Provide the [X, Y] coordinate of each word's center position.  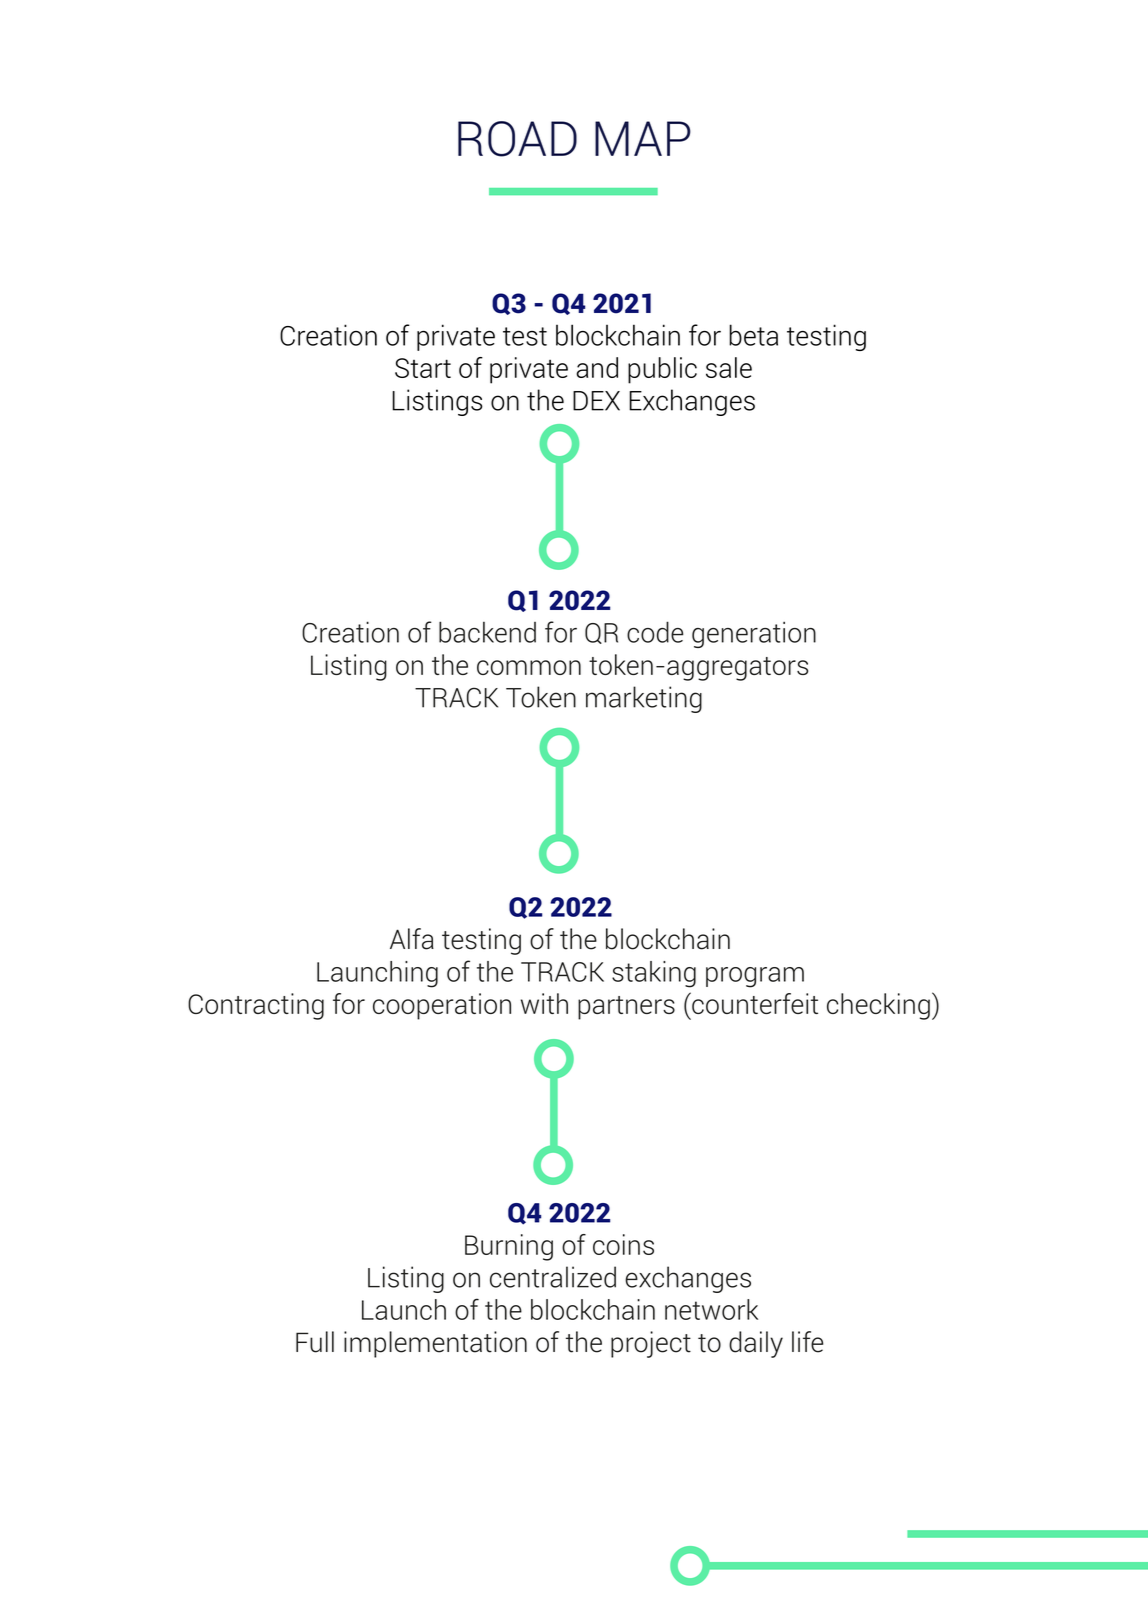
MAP [643, 138]
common [529, 667]
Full [315, 1342]
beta [753, 335]
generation [754, 634]
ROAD [517, 139]
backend [487, 632]
